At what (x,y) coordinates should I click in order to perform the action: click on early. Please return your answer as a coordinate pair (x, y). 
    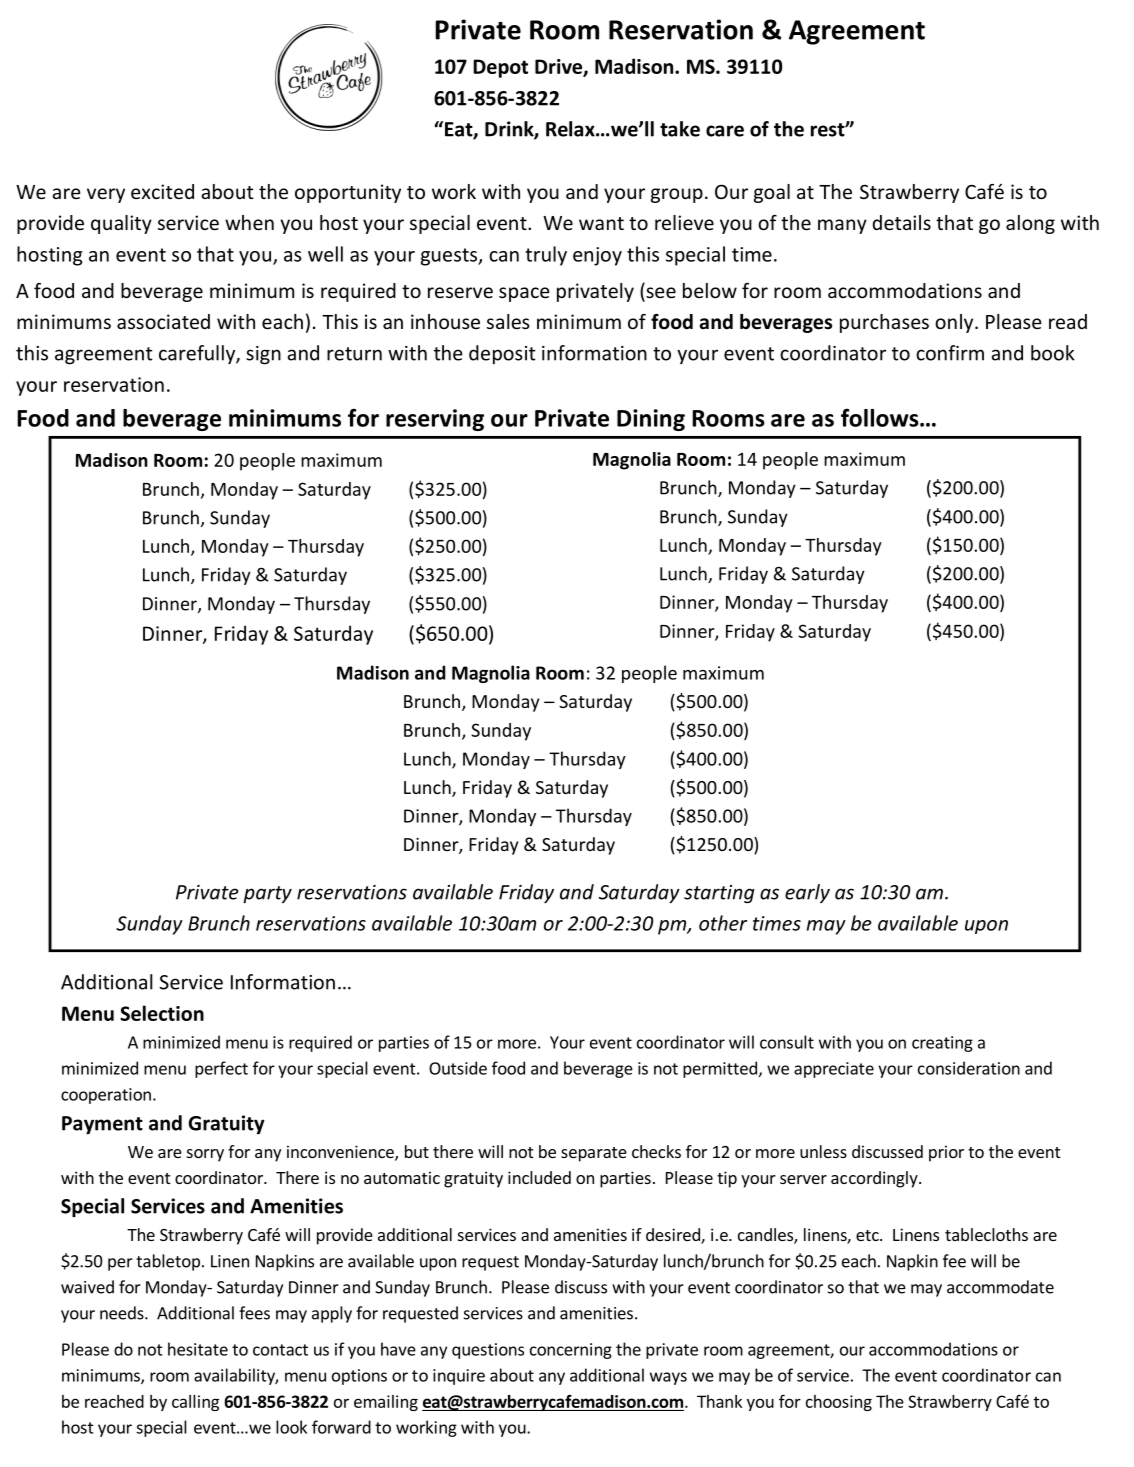
    Looking at the image, I should click on (807, 893).
